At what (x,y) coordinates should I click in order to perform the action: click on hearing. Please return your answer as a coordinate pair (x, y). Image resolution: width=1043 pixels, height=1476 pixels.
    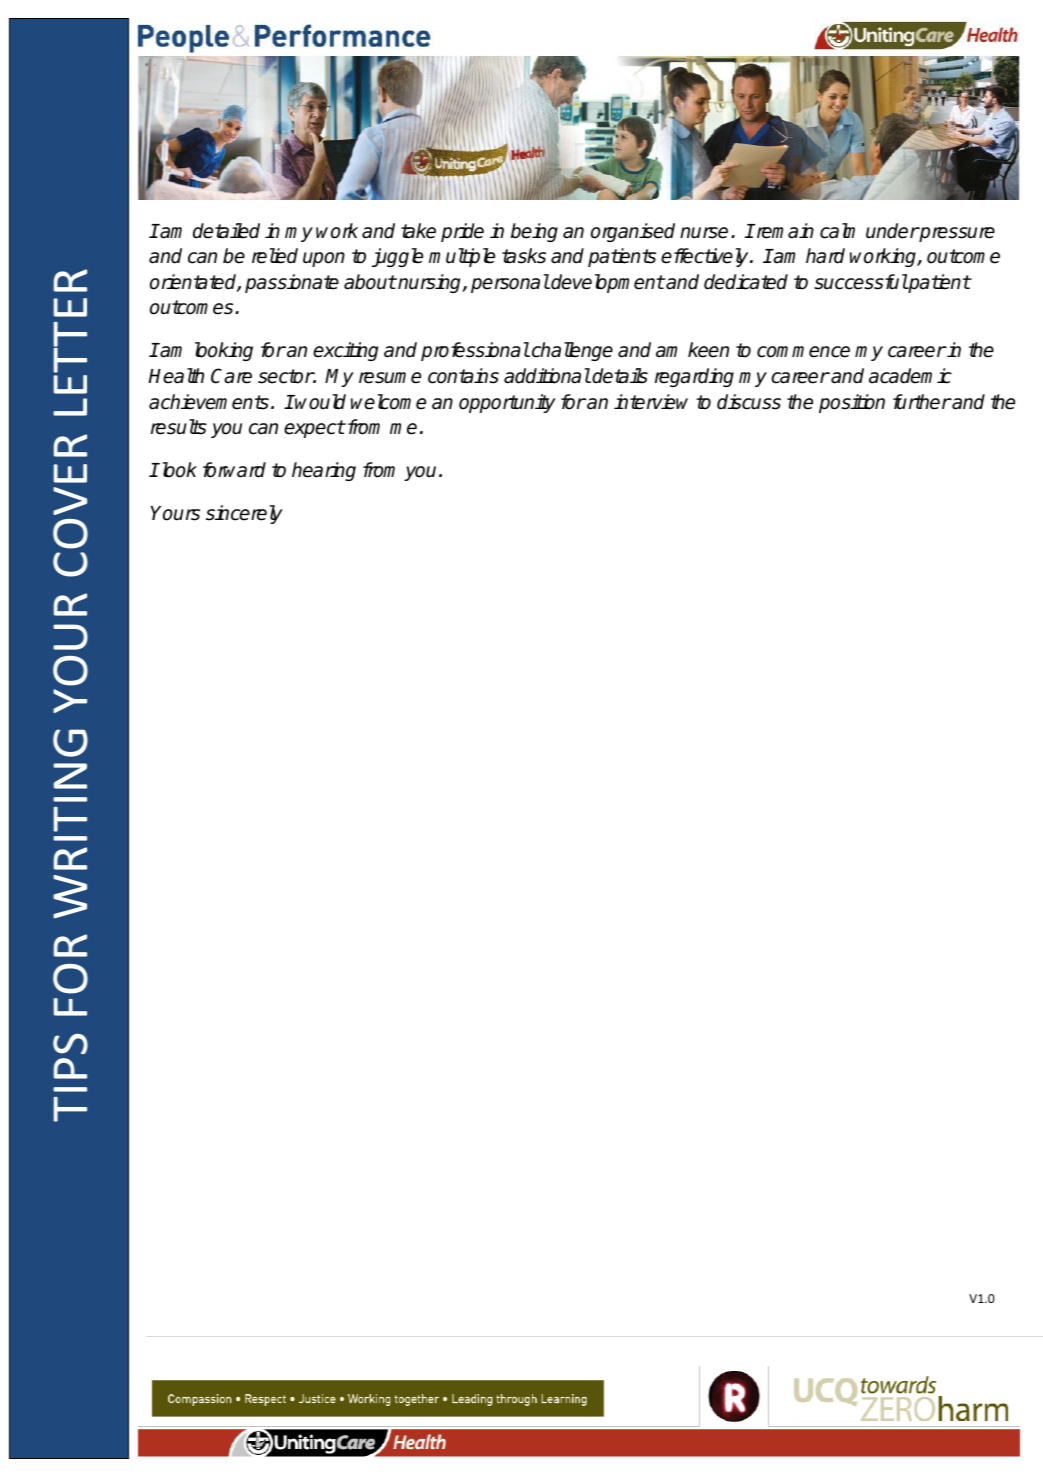
    Looking at the image, I should click on (324, 471).
